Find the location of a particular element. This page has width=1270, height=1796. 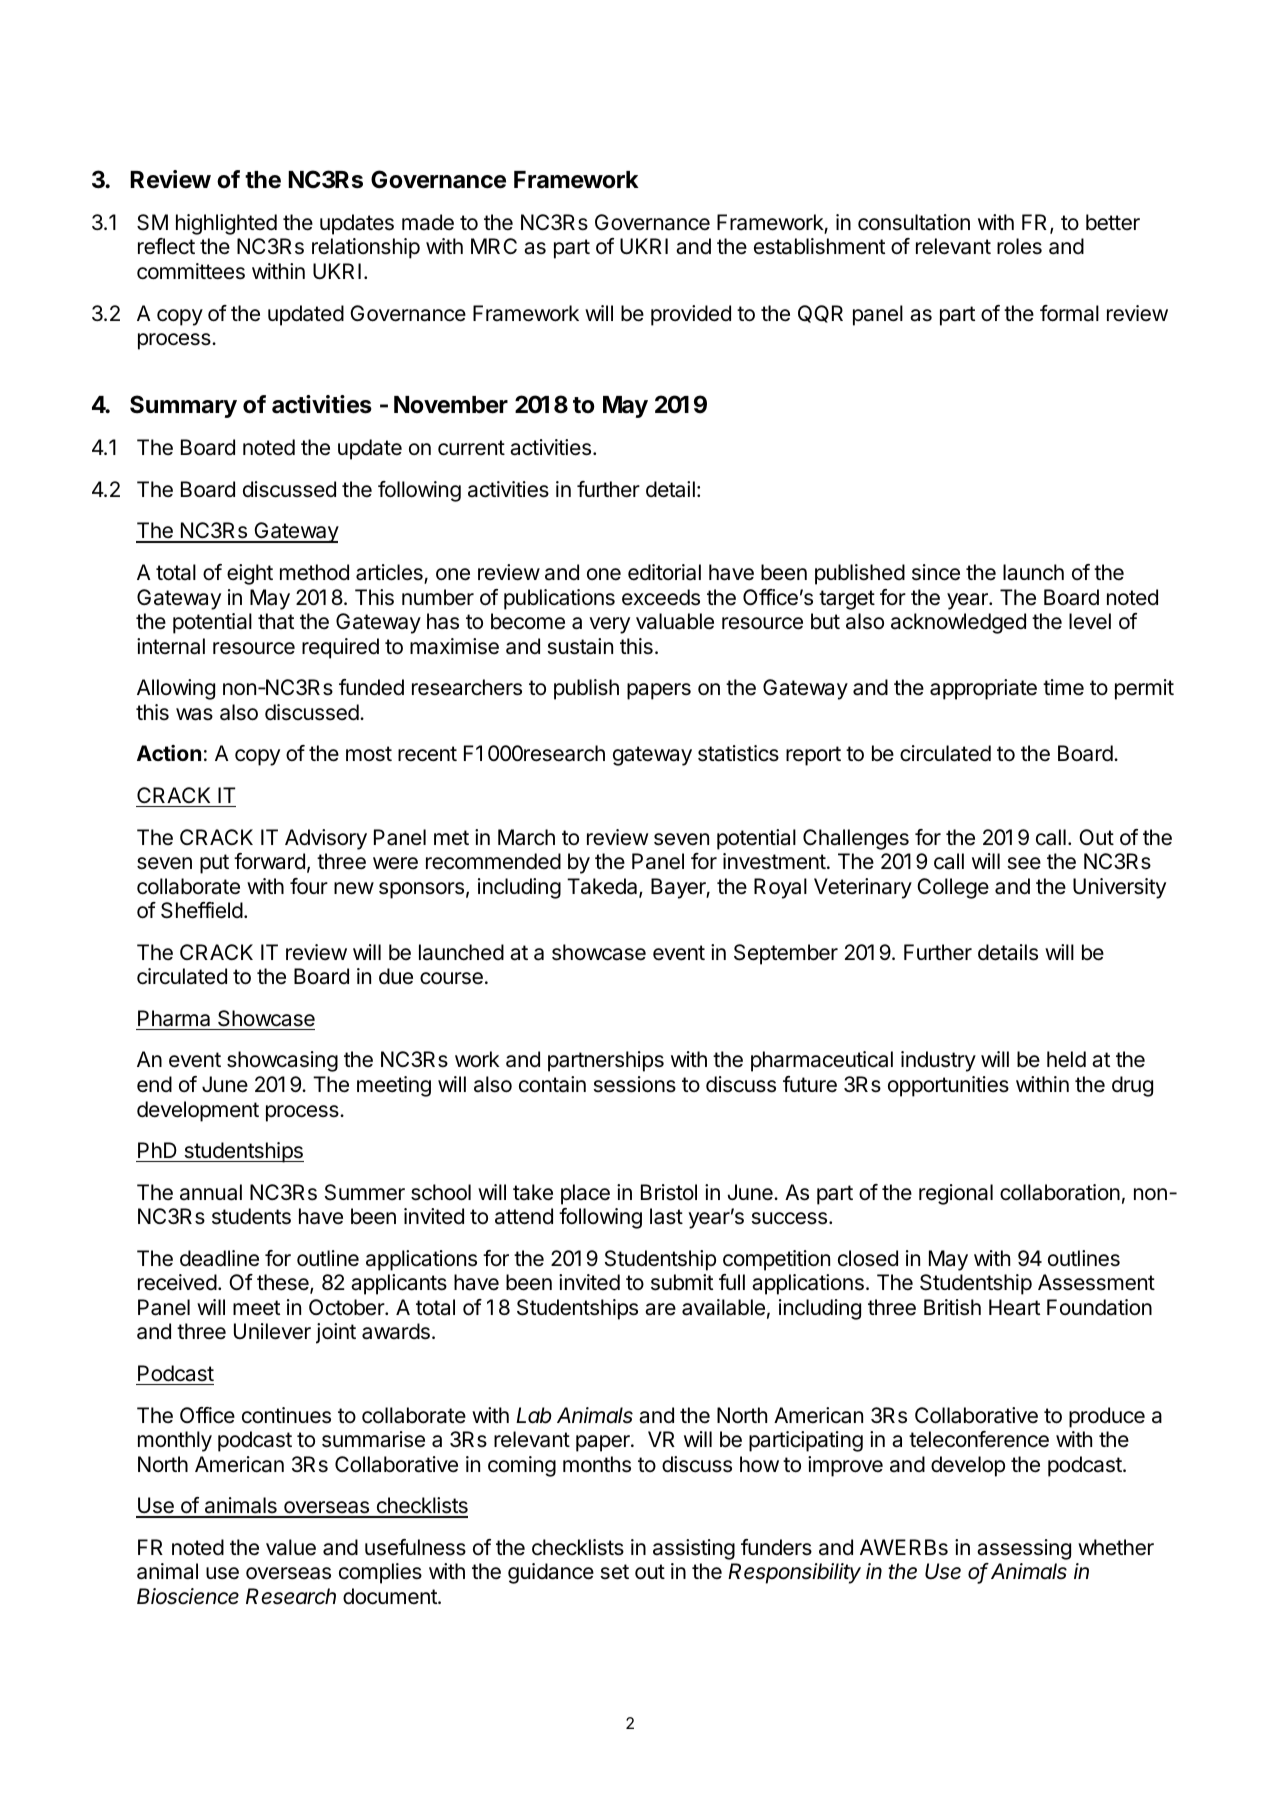

value is located at coordinates (291, 1547).
